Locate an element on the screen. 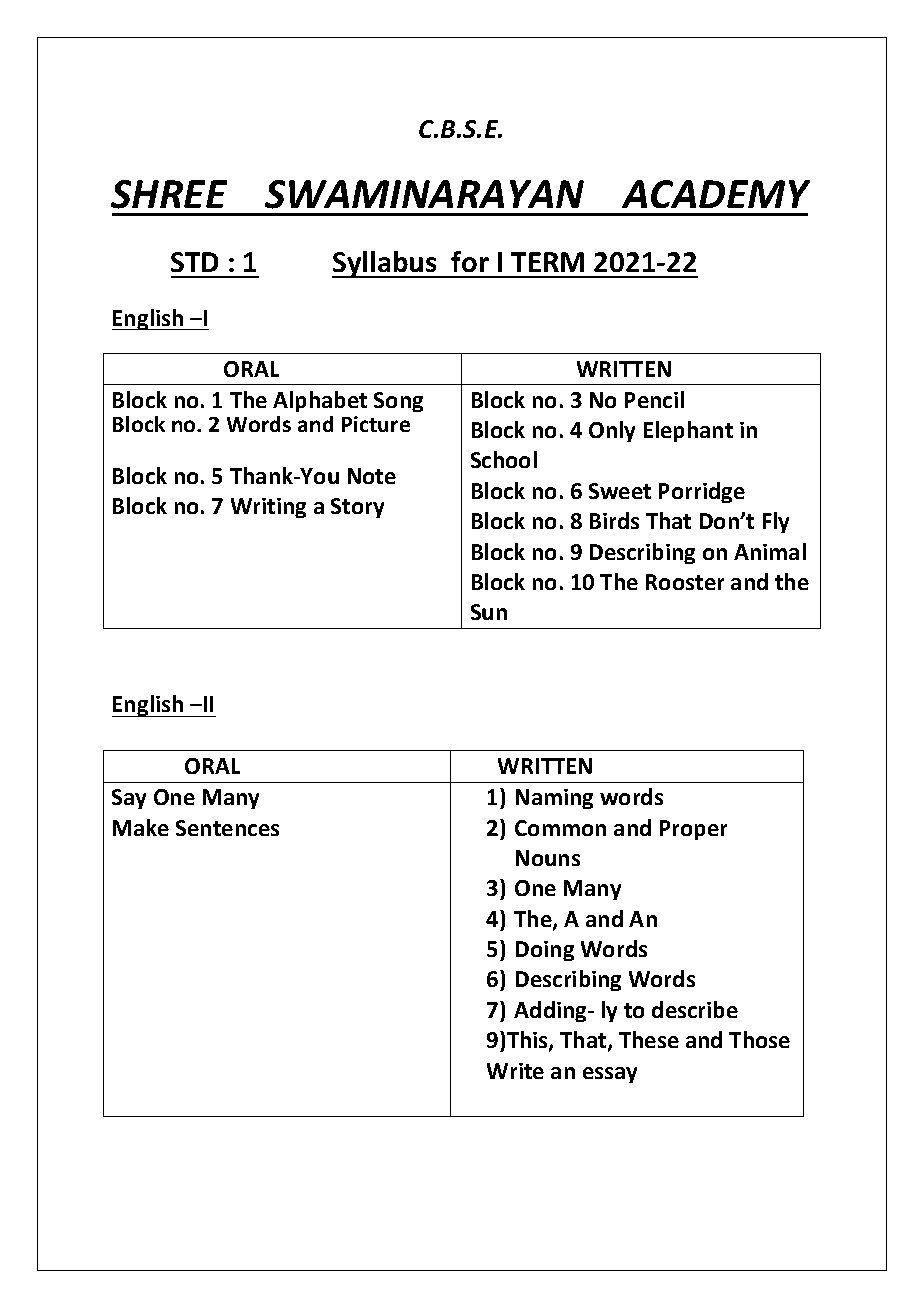  SHREE is located at coordinates (169, 194).
